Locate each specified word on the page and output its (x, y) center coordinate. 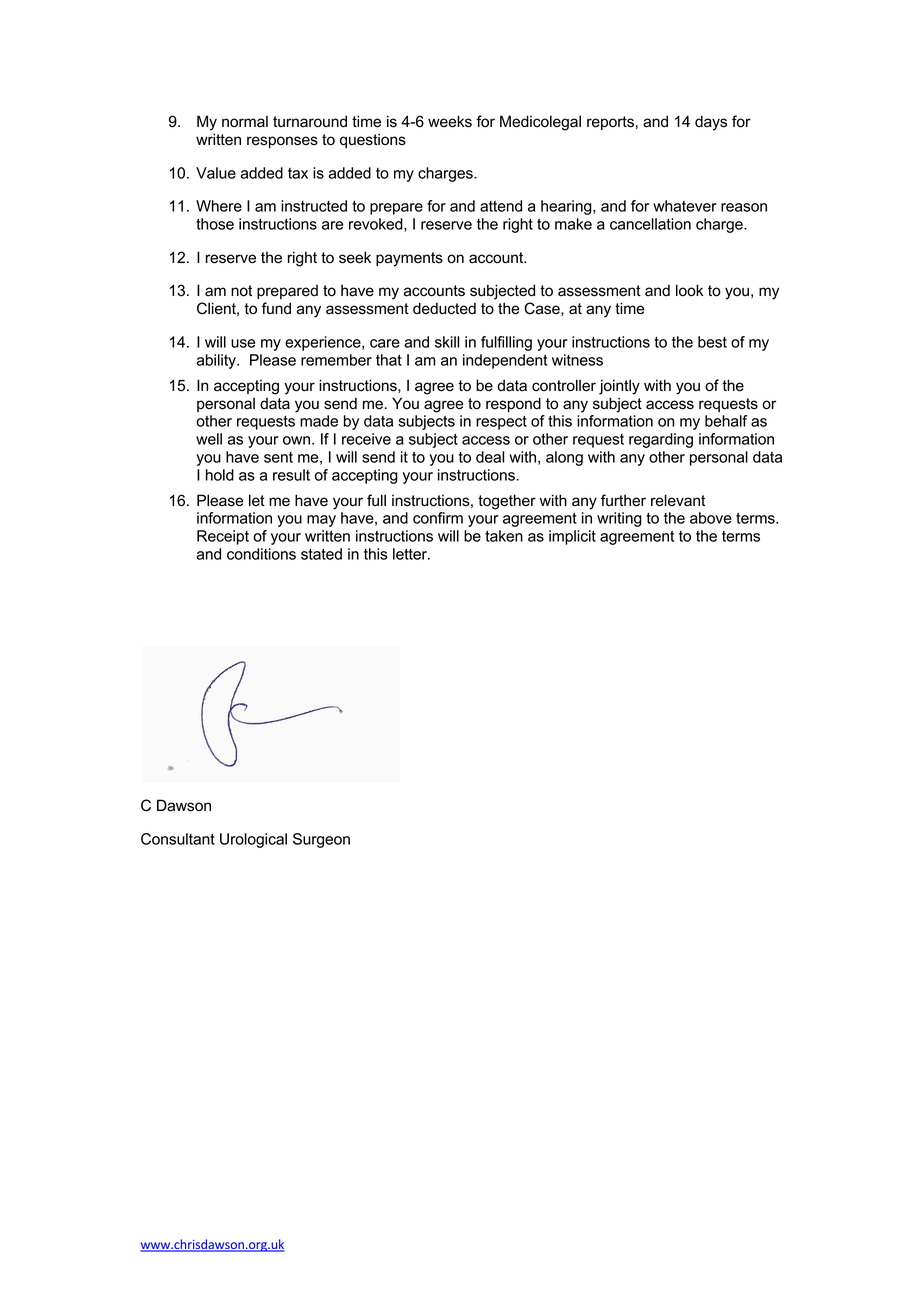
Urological (253, 840)
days (711, 123)
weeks (450, 121)
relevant (678, 500)
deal (490, 457)
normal (245, 121)
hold (220, 475)
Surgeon (321, 840)
